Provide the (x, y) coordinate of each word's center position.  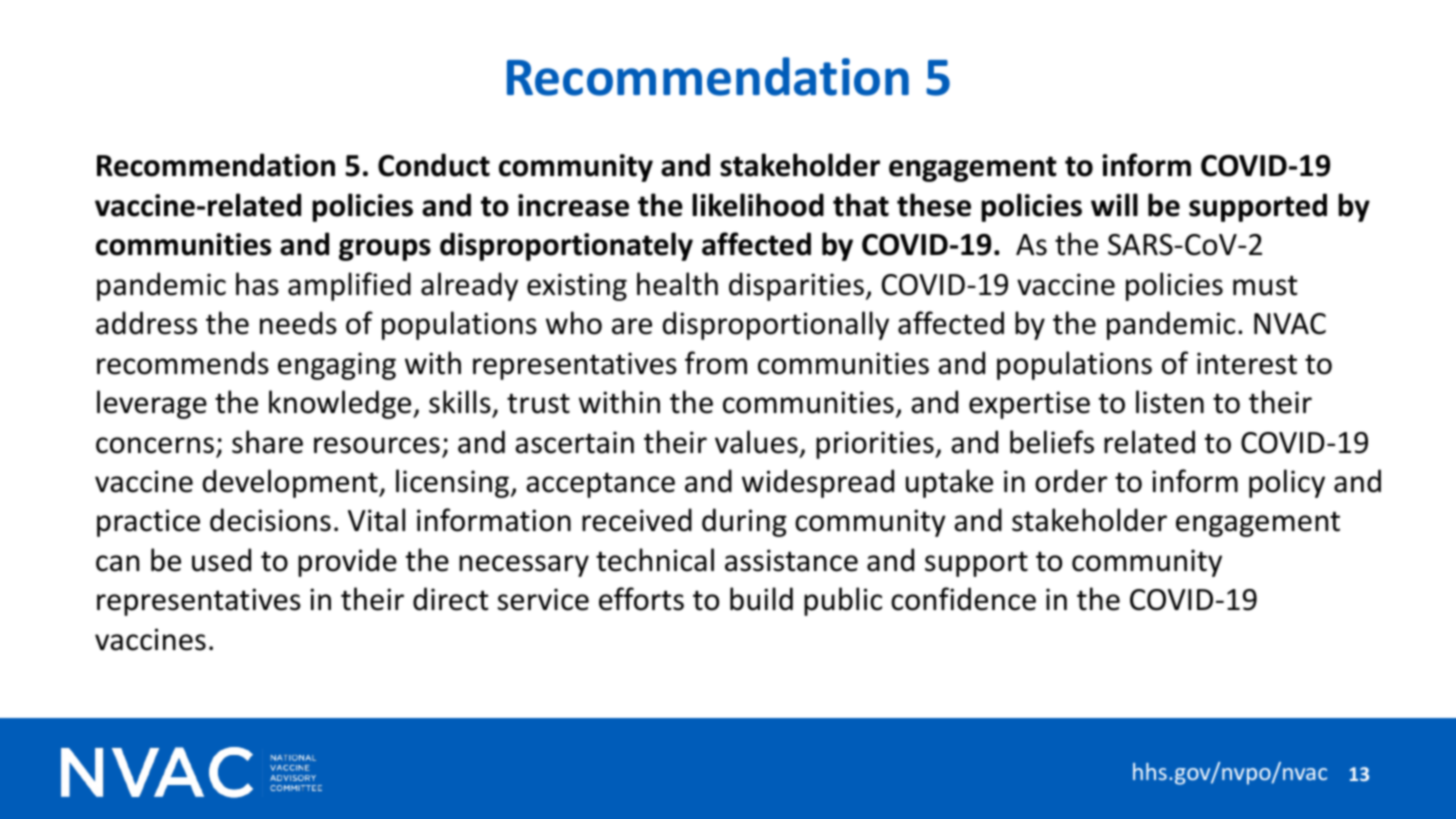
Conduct (434, 165)
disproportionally (776, 325)
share (267, 442)
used (221, 560)
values (756, 442)
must (1265, 285)
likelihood (758, 205)
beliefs (1052, 442)
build (761, 599)
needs (298, 323)
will (1114, 204)
